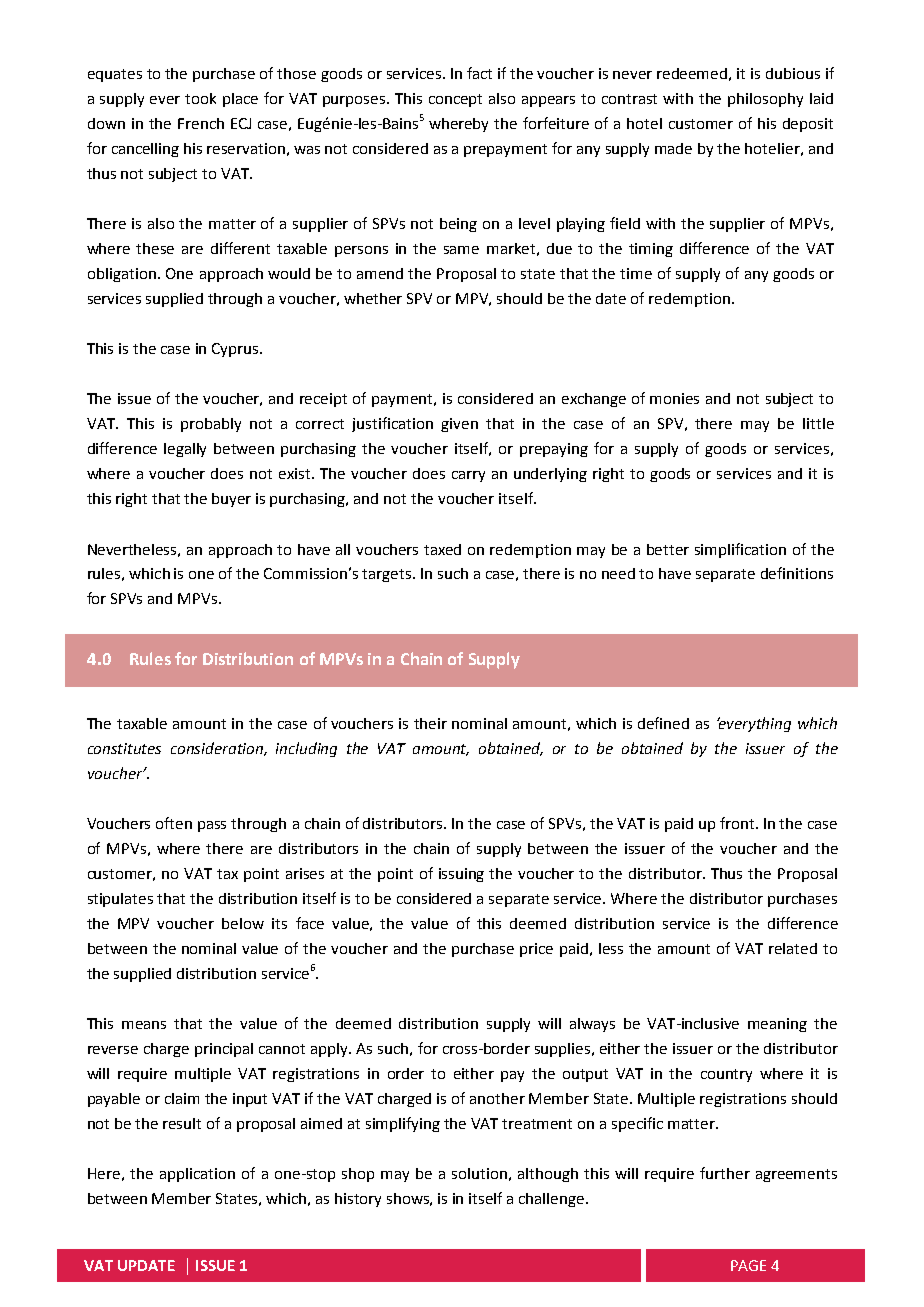 This document has width=924, height=1307. What do you see at coordinates (455, 100) in the document?
I see `concept` at bounding box center [455, 100].
